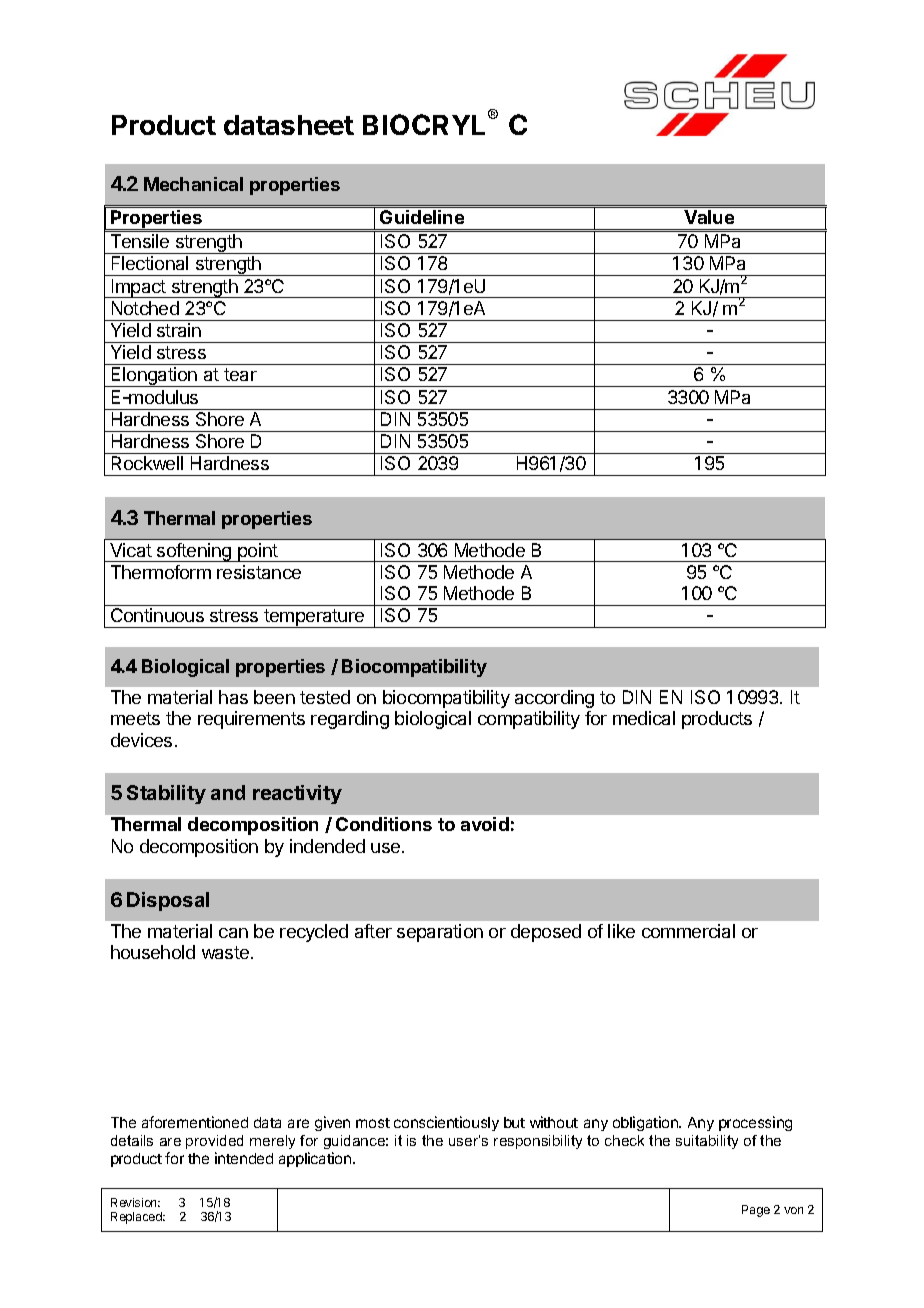  What do you see at coordinates (179, 330) in the document?
I see `strain` at bounding box center [179, 330].
